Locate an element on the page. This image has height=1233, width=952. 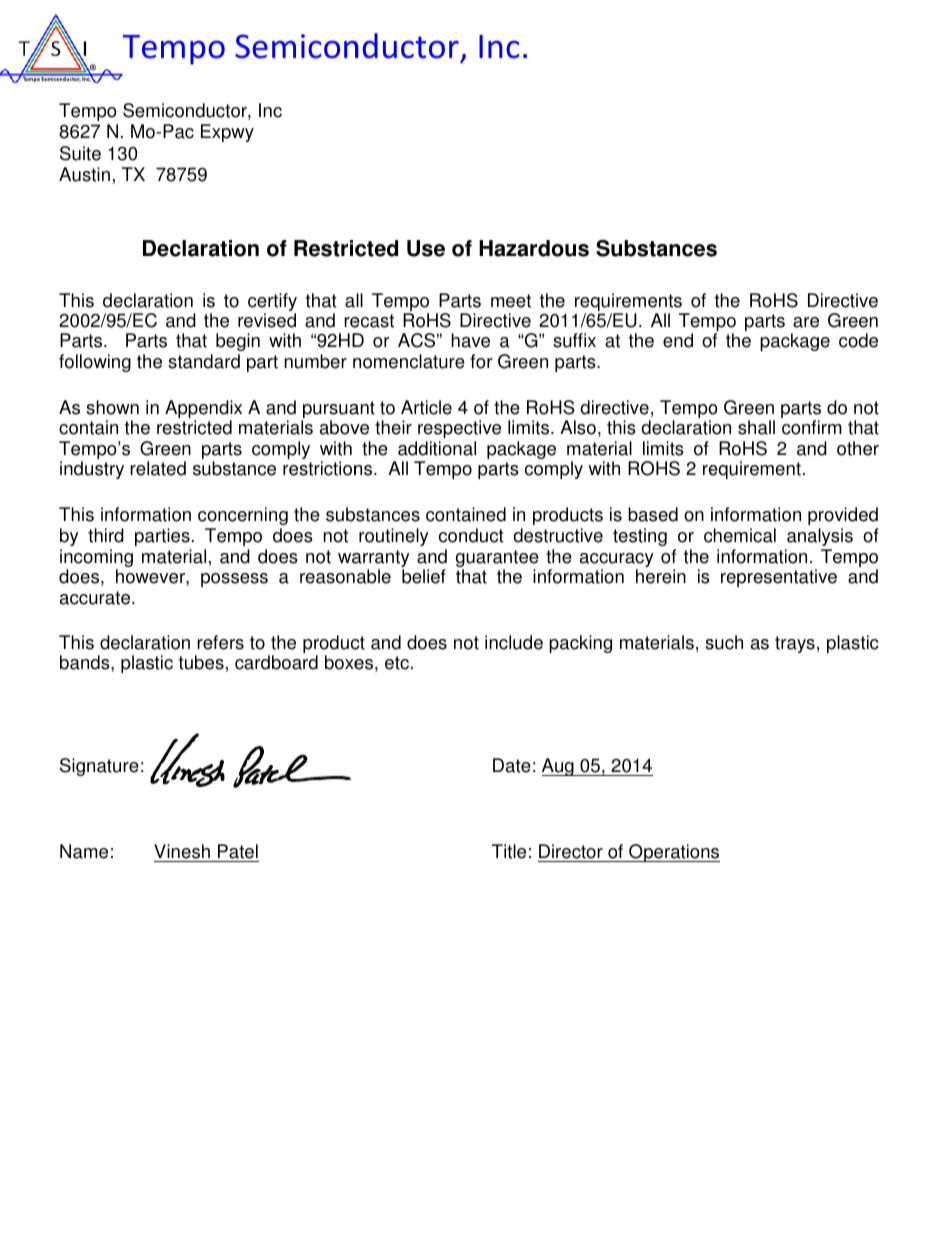
Austin is located at coordinates (84, 174).
